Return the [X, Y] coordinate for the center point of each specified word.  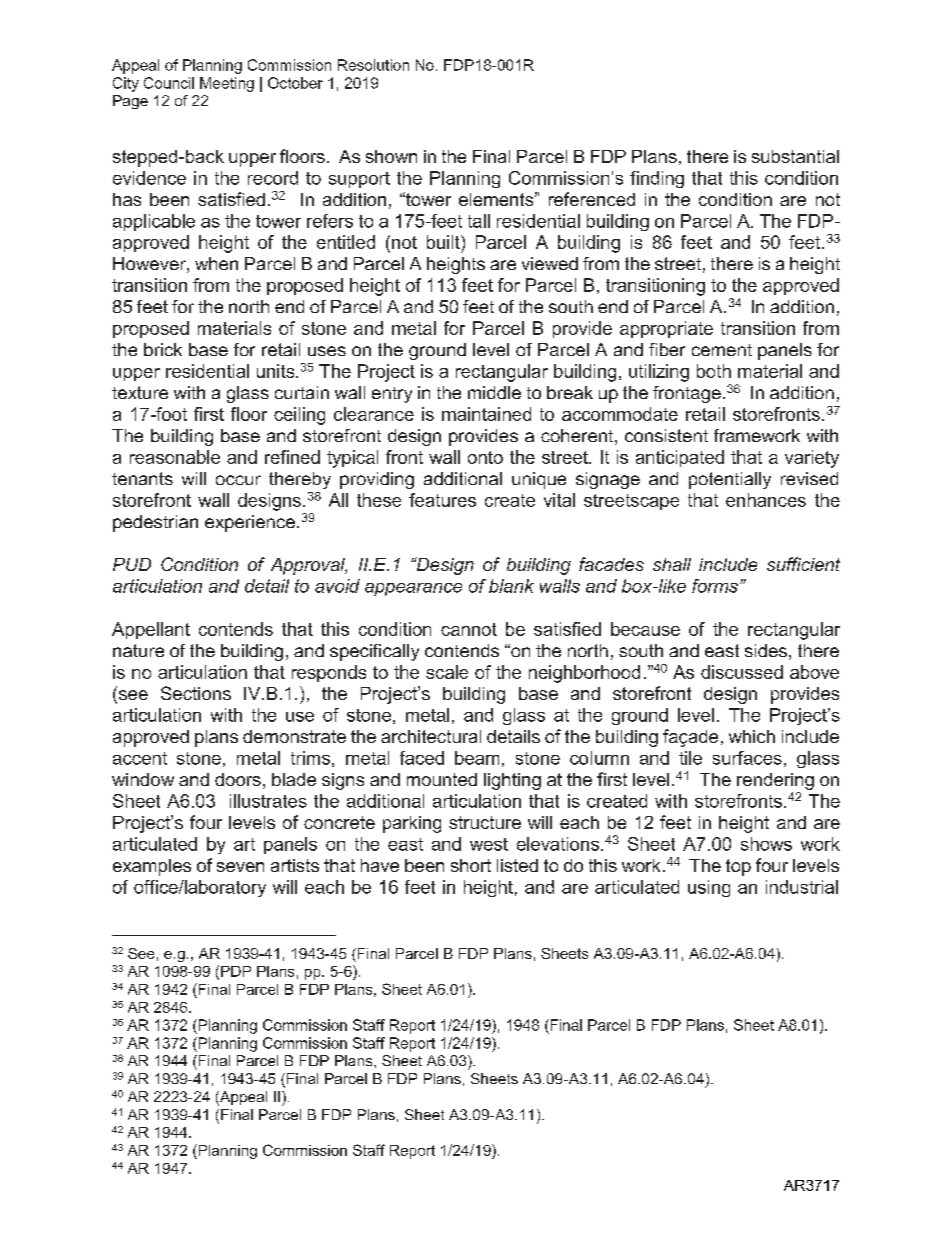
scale [447, 672]
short [471, 865]
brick [163, 349]
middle [494, 392]
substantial [795, 156]
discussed [742, 672]
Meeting [227, 84]
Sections [196, 693]
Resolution [373, 65]
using [709, 888]
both [714, 371]
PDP [236, 971]
